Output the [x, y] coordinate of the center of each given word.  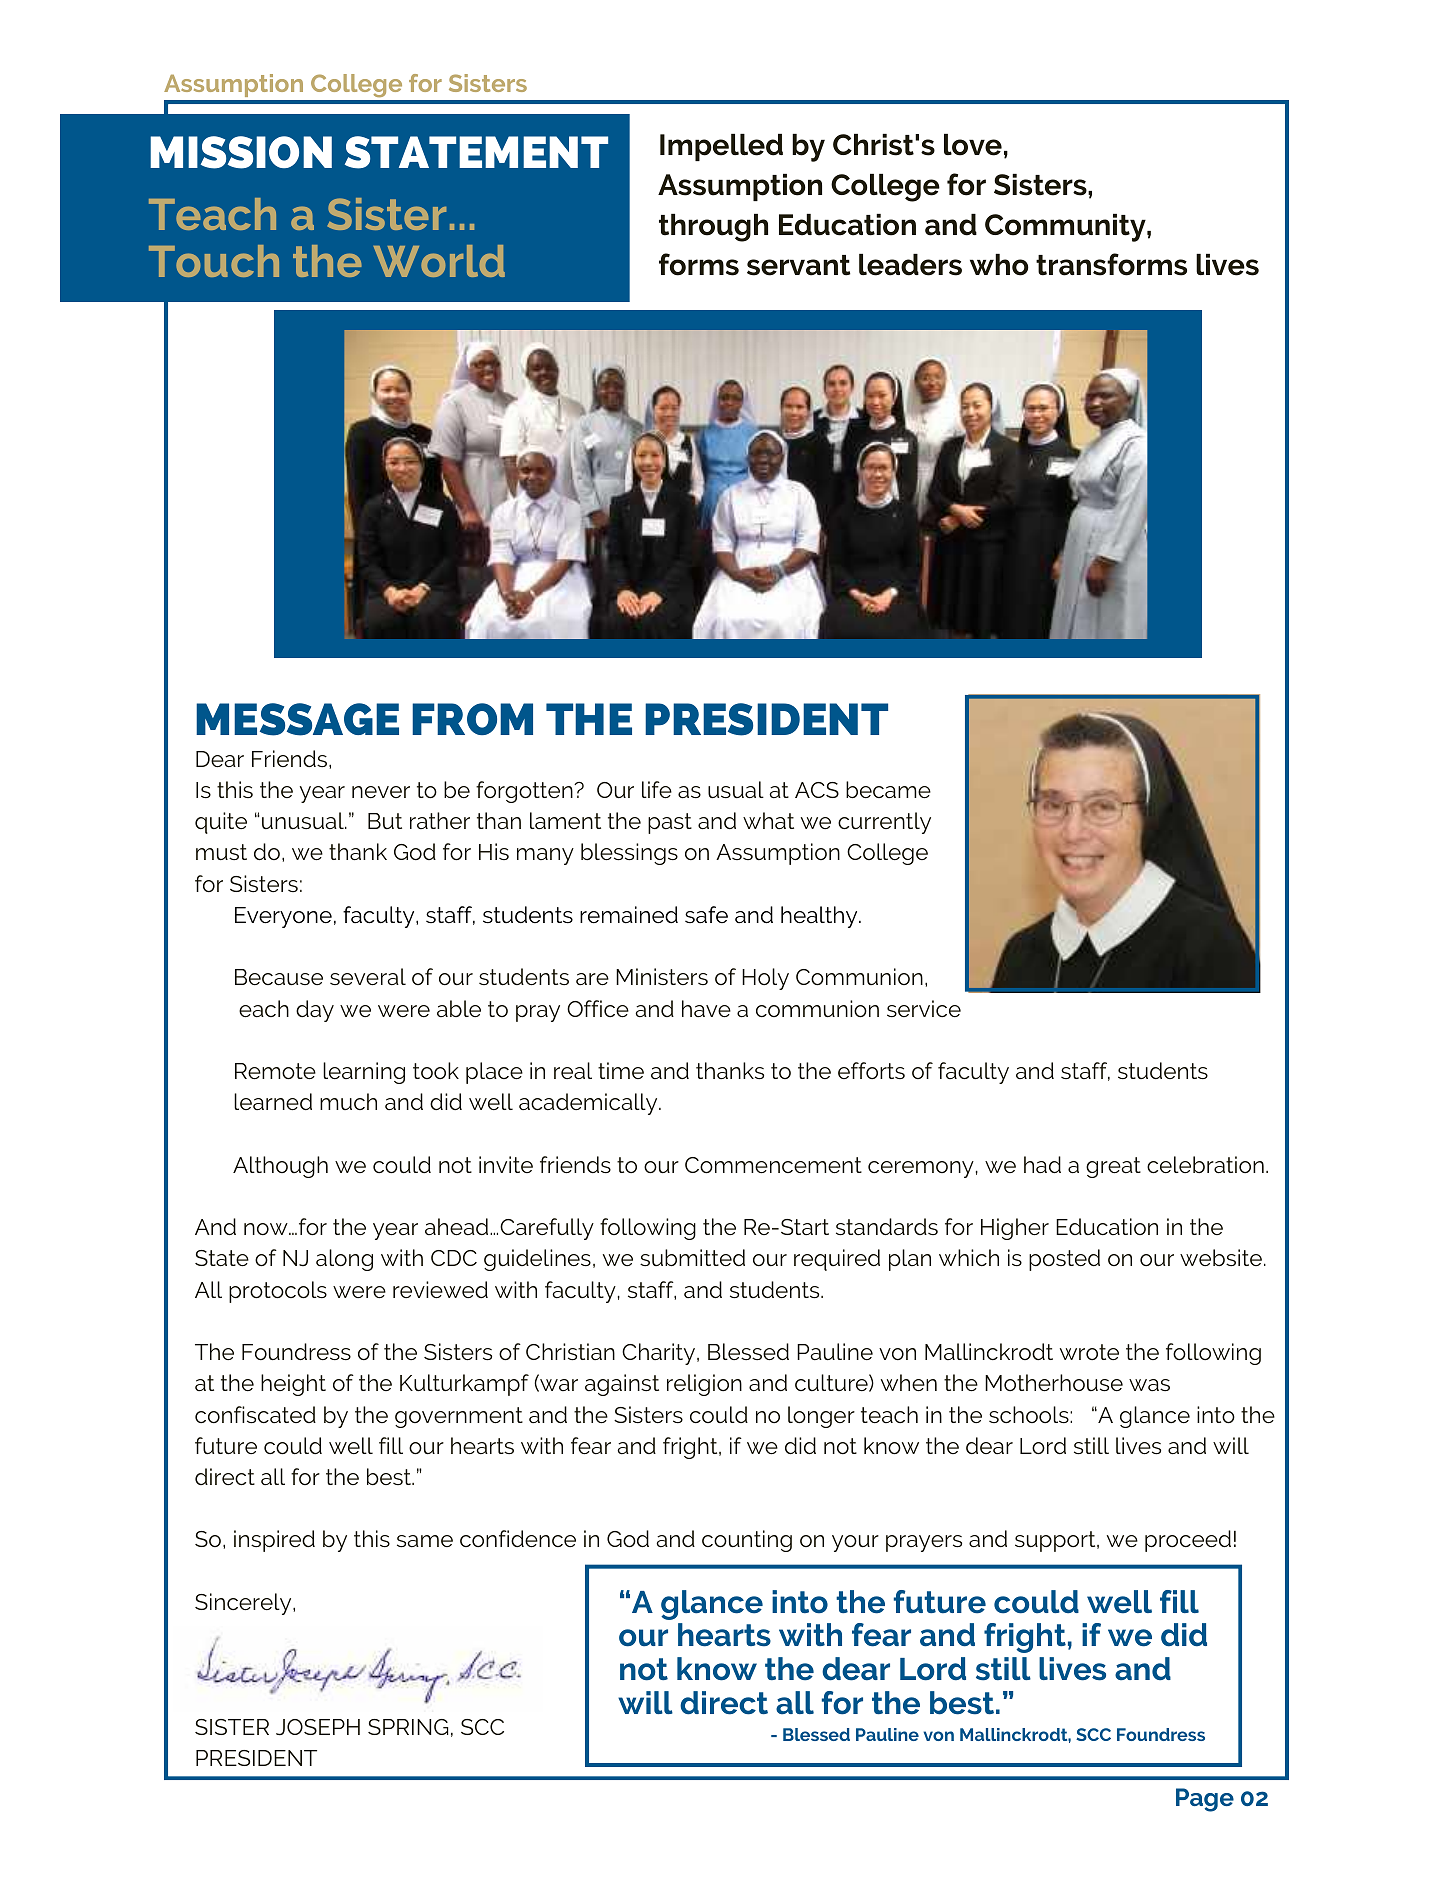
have [706, 1009]
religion [704, 1385]
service [924, 1008]
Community [1066, 228]
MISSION [241, 152]
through [713, 228]
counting [747, 1541]
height [293, 1385]
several [368, 977]
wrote [1089, 1352]
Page [1205, 1800]
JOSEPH [318, 1727]
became [888, 790]
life [657, 790]
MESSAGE [297, 719]
